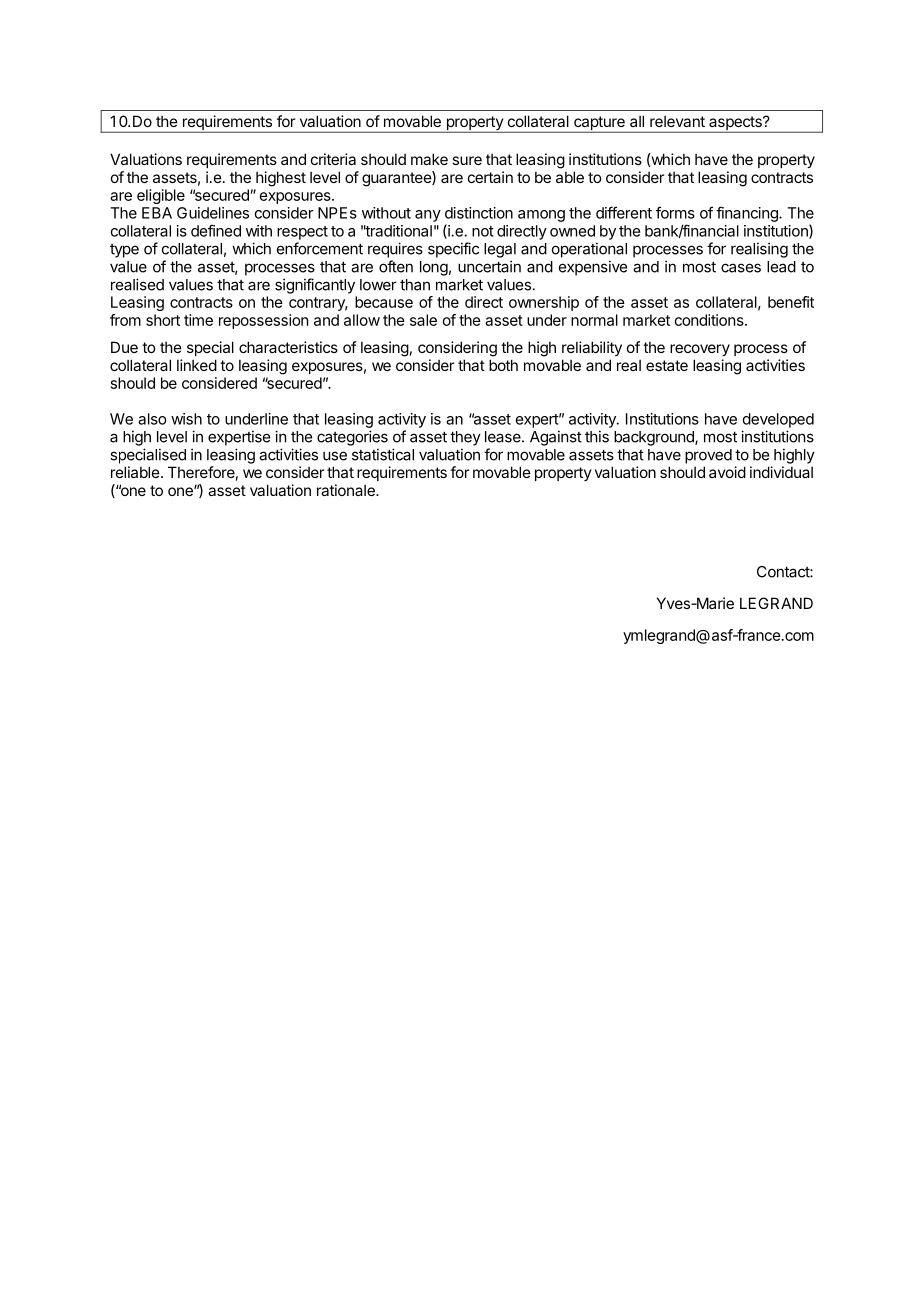 Image resolution: width=924 pixels, height=1308 pixels. I want to click on rationale, so click(347, 490).
